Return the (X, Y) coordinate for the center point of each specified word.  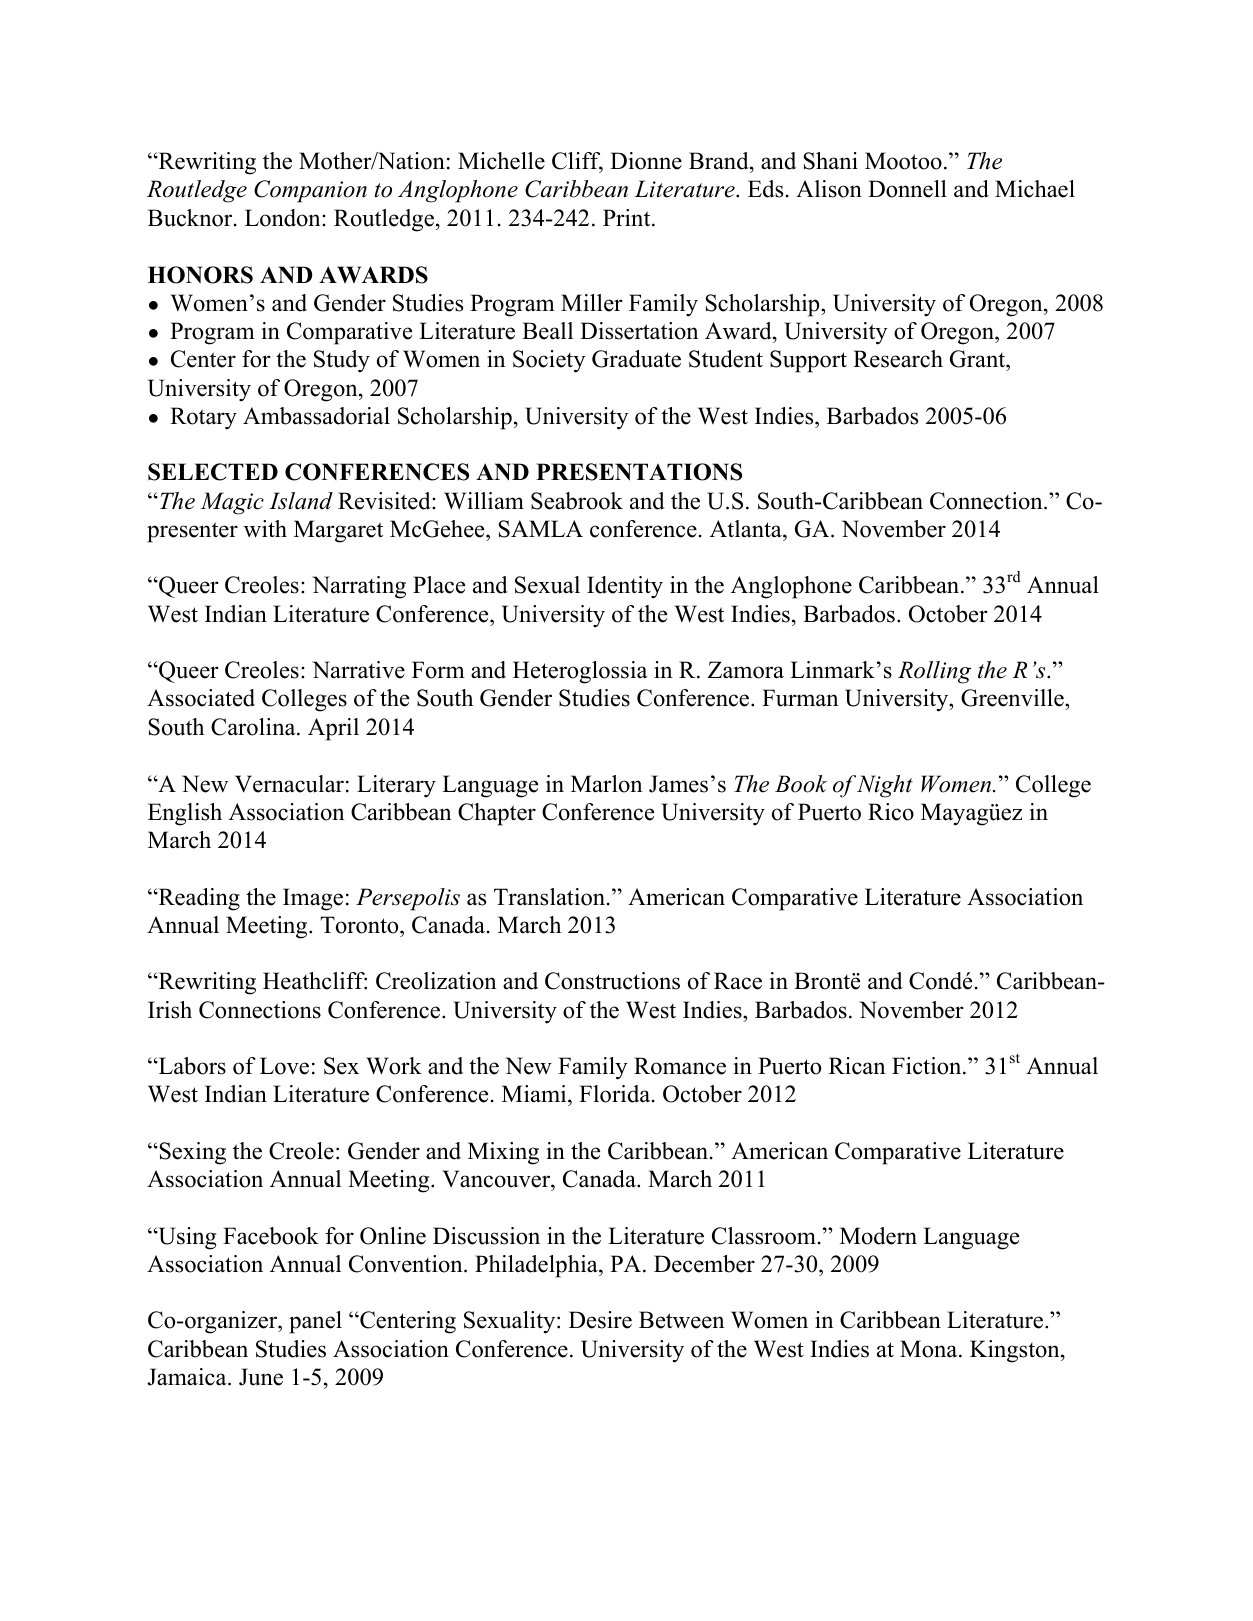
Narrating (359, 587)
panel (315, 1322)
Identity (625, 587)
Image (313, 899)
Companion (310, 191)
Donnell (907, 189)
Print (628, 217)
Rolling (934, 672)
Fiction (928, 1066)
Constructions (612, 981)
